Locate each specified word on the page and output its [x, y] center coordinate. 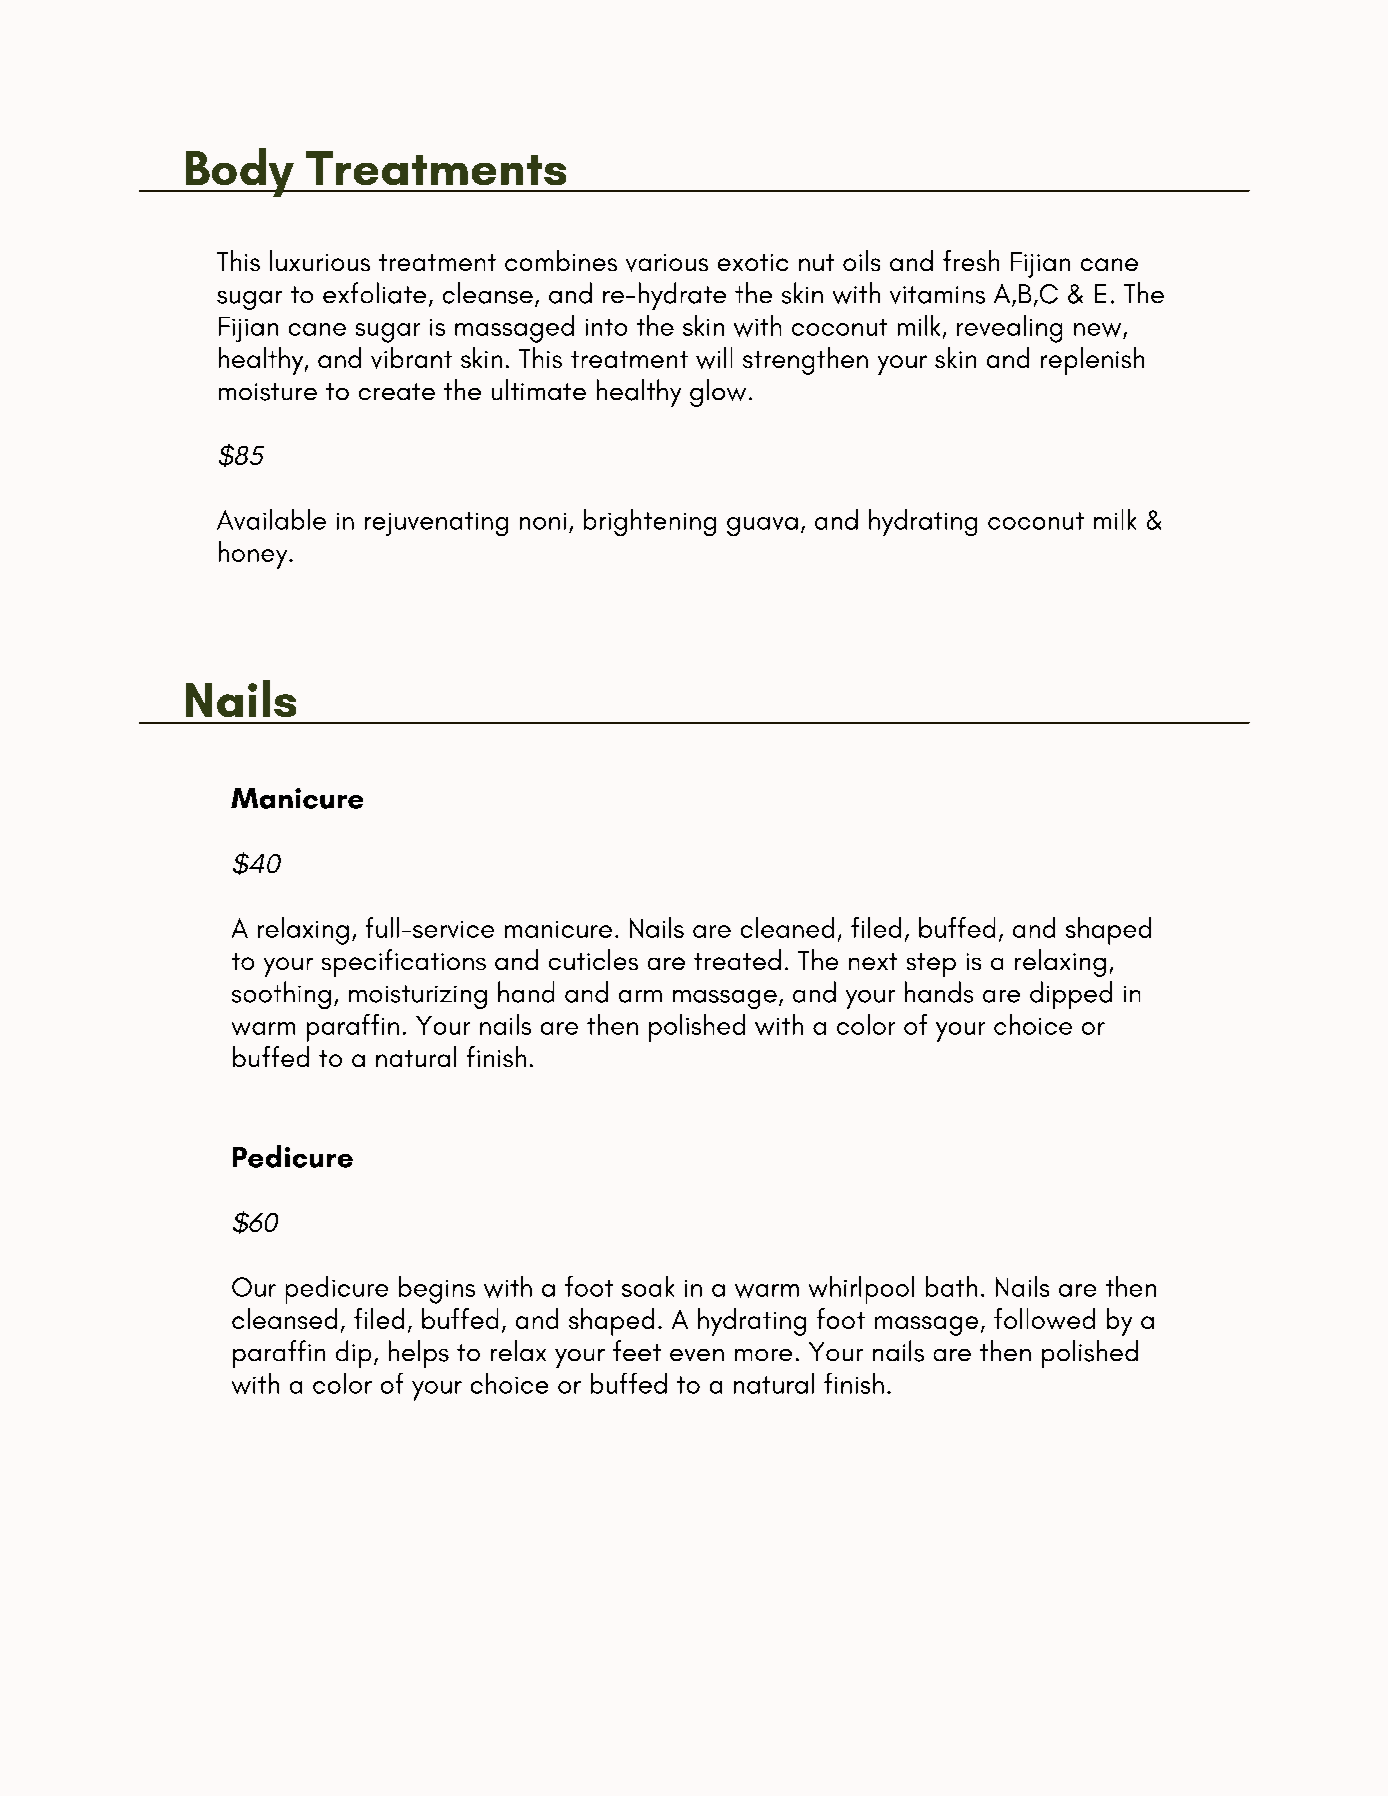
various [667, 263]
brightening [650, 522]
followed [1044, 1318]
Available [271, 519]
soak [648, 1286]
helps [419, 1354]
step [931, 965]
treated [737, 959]
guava [762, 526]
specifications [404, 963]
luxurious [320, 260]
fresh [971, 260]
